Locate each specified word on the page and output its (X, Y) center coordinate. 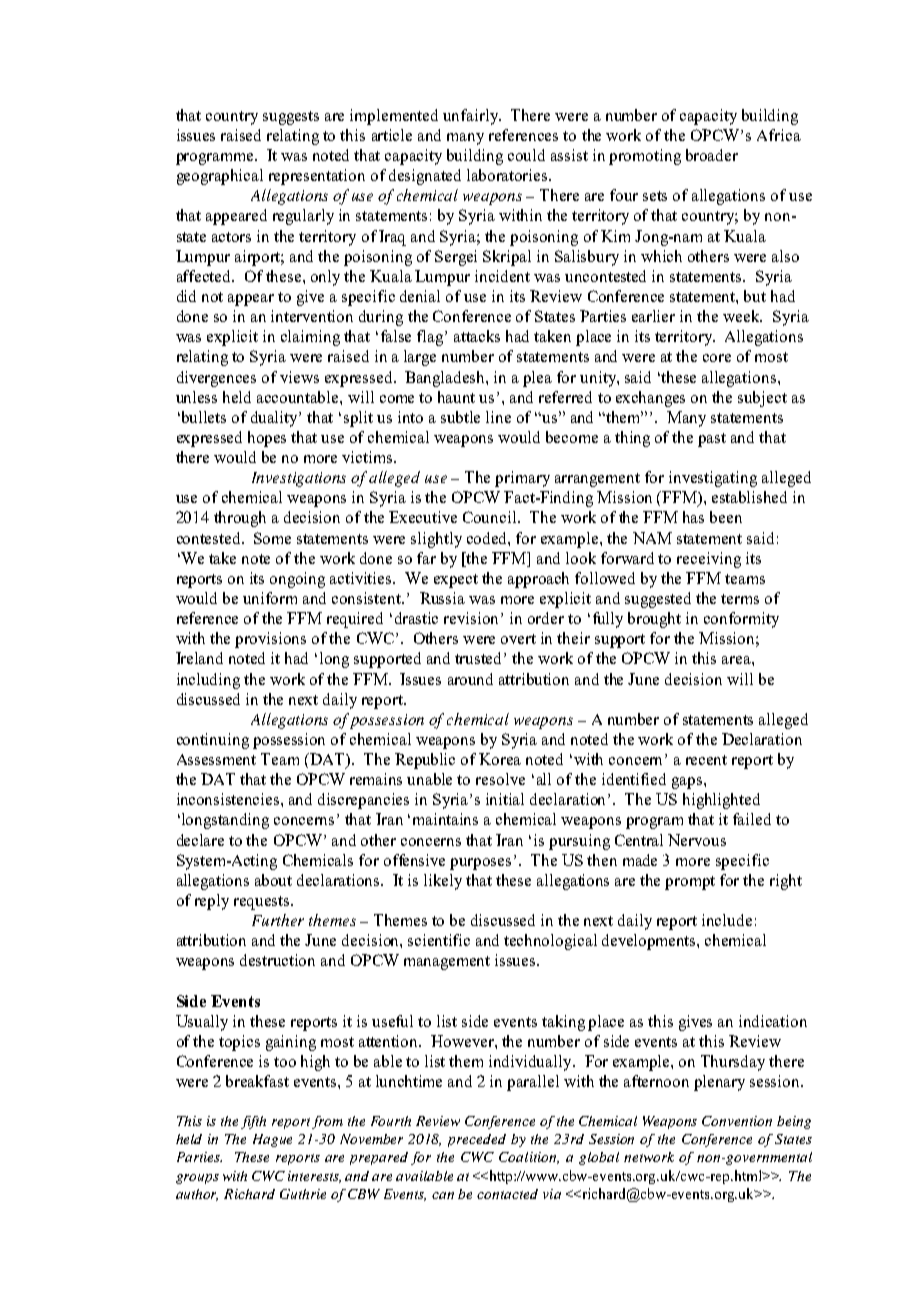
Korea (500, 759)
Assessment (216, 759)
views (299, 377)
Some (272, 538)
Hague (272, 1140)
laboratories (508, 175)
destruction (277, 960)
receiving (709, 560)
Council (491, 517)
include (727, 920)
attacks (477, 336)
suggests (291, 118)
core (717, 358)
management (447, 963)
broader (712, 155)
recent (706, 760)
